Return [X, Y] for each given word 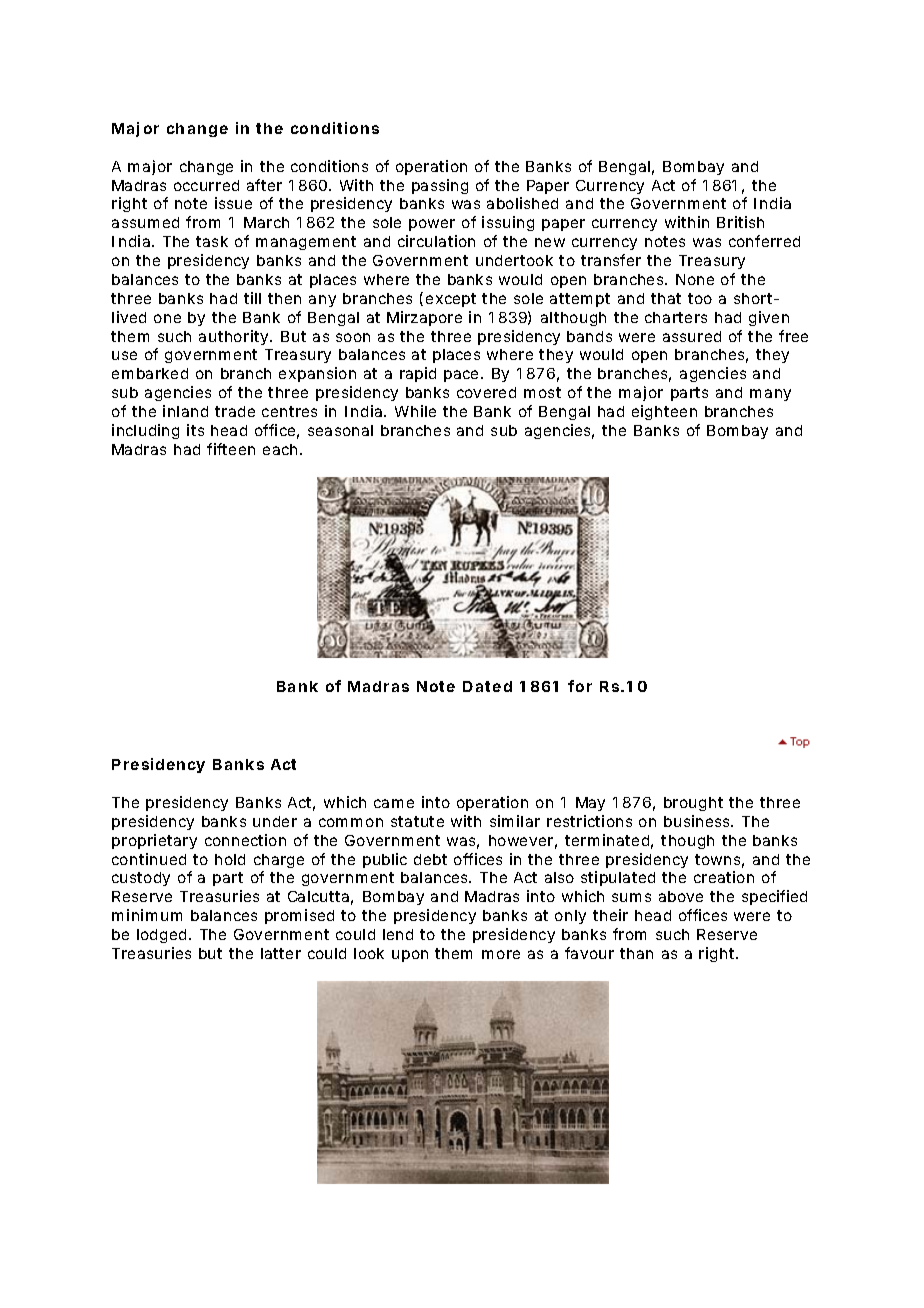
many [770, 395]
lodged [161, 936]
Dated [487, 686]
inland [185, 411]
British [740, 222]
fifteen [231, 449]
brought [693, 804]
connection [245, 840]
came [394, 803]
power [432, 225]
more [501, 954]
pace [463, 376]
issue [233, 203]
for [580, 686]
